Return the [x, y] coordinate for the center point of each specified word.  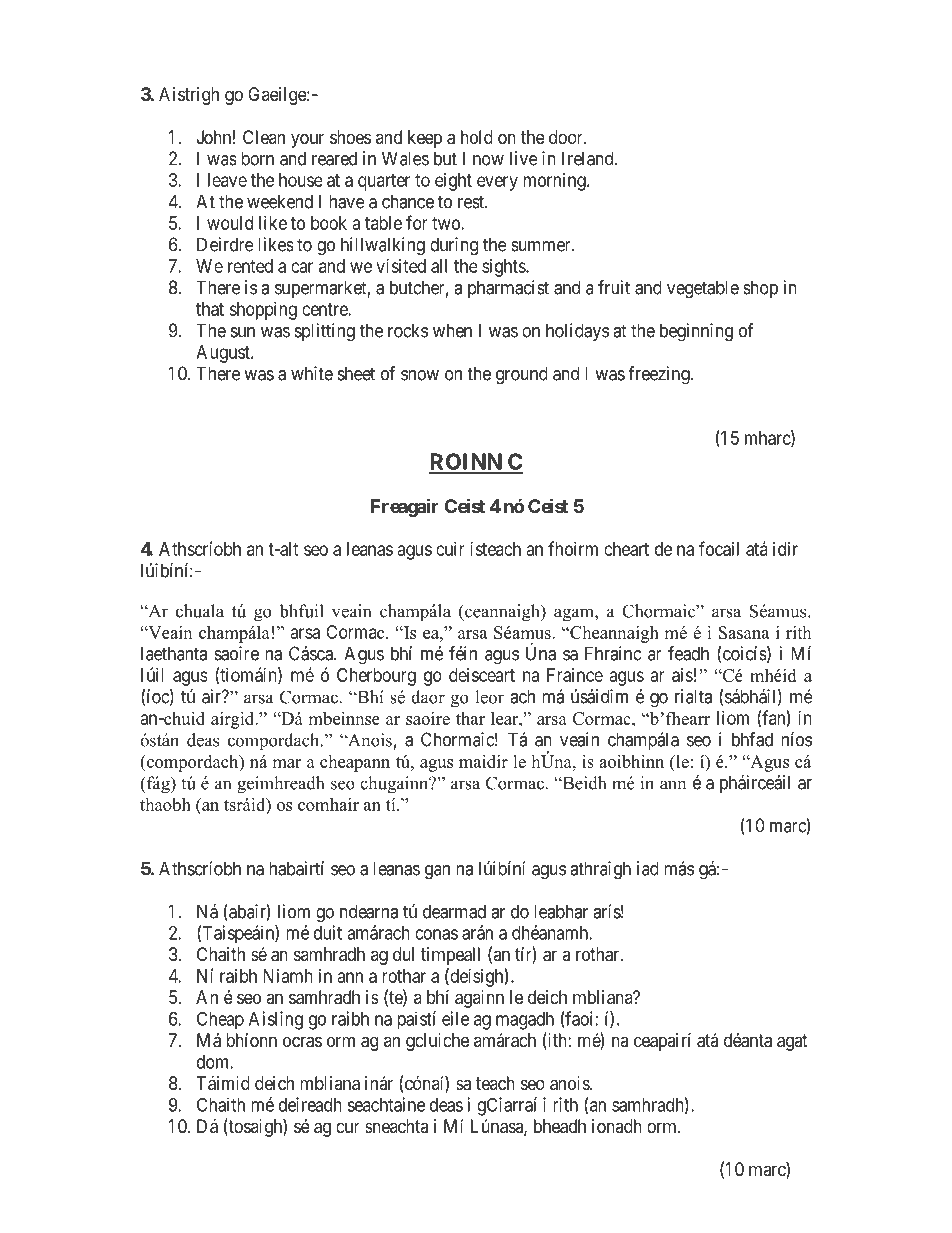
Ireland [589, 158]
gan [437, 872]
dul [403, 954]
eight [453, 182]
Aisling [276, 1020]
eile [455, 1018]
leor [489, 697]
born [257, 158]
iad [648, 868]
